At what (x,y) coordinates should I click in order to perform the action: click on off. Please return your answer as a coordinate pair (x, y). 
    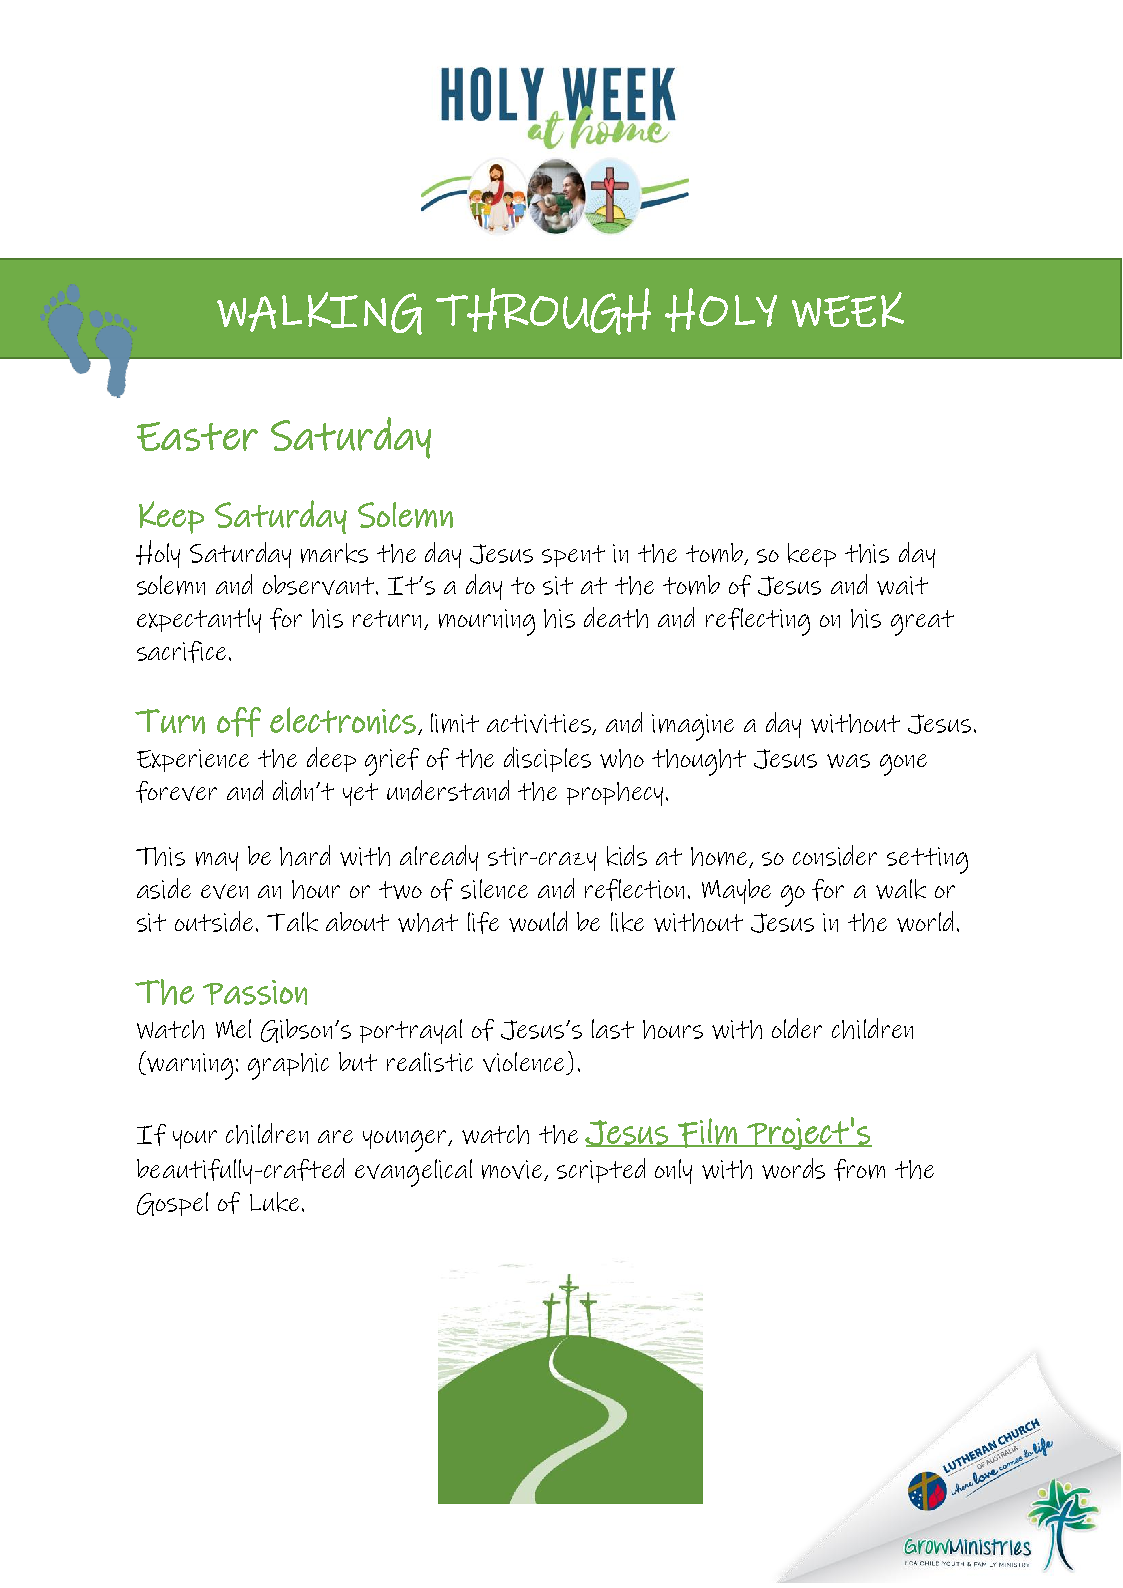
    Looking at the image, I should click on (239, 722).
